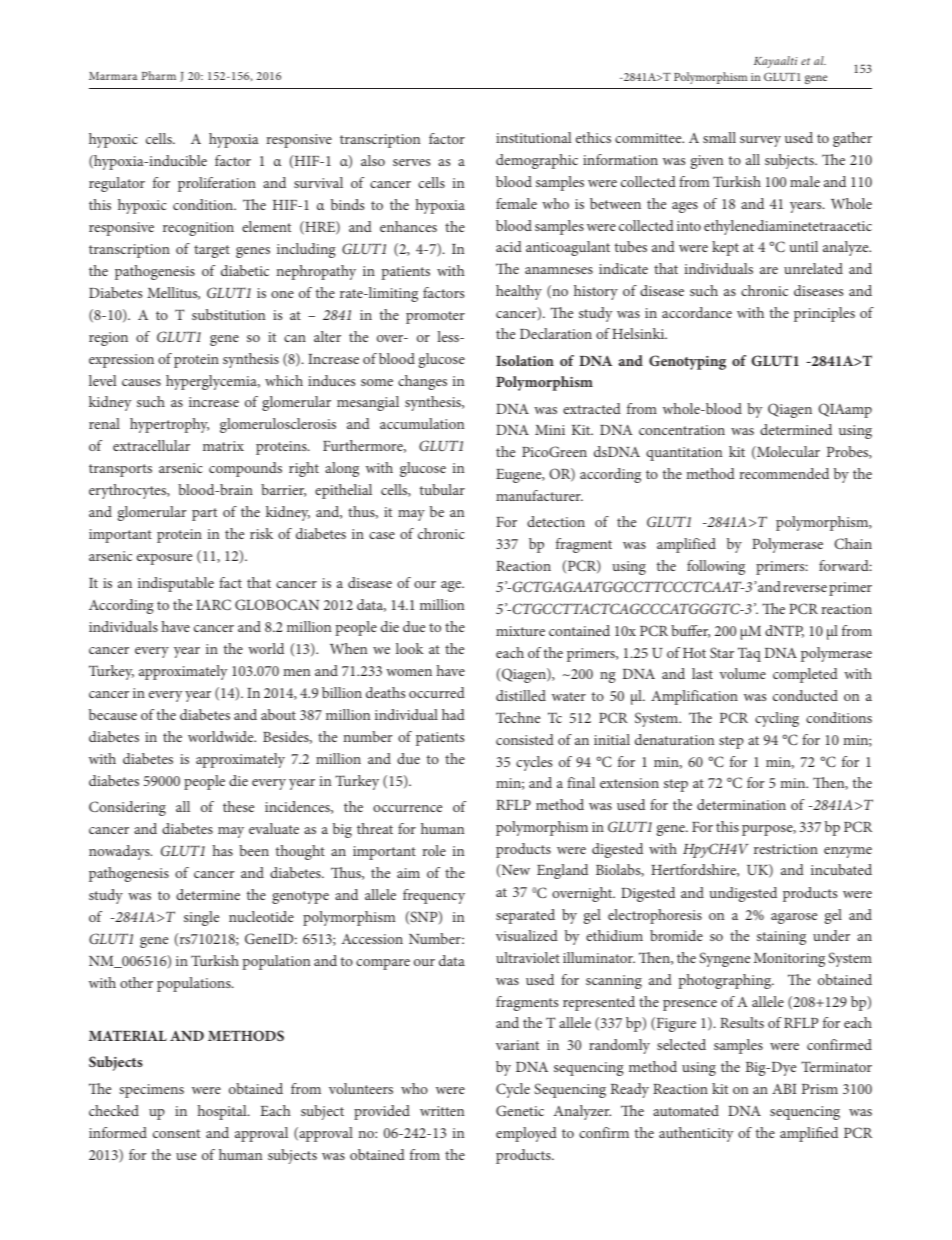 This screenshot has height=1240, width=952. Describe the element at coordinates (169, 425) in the screenshot. I see `hypertrophy` at that location.
